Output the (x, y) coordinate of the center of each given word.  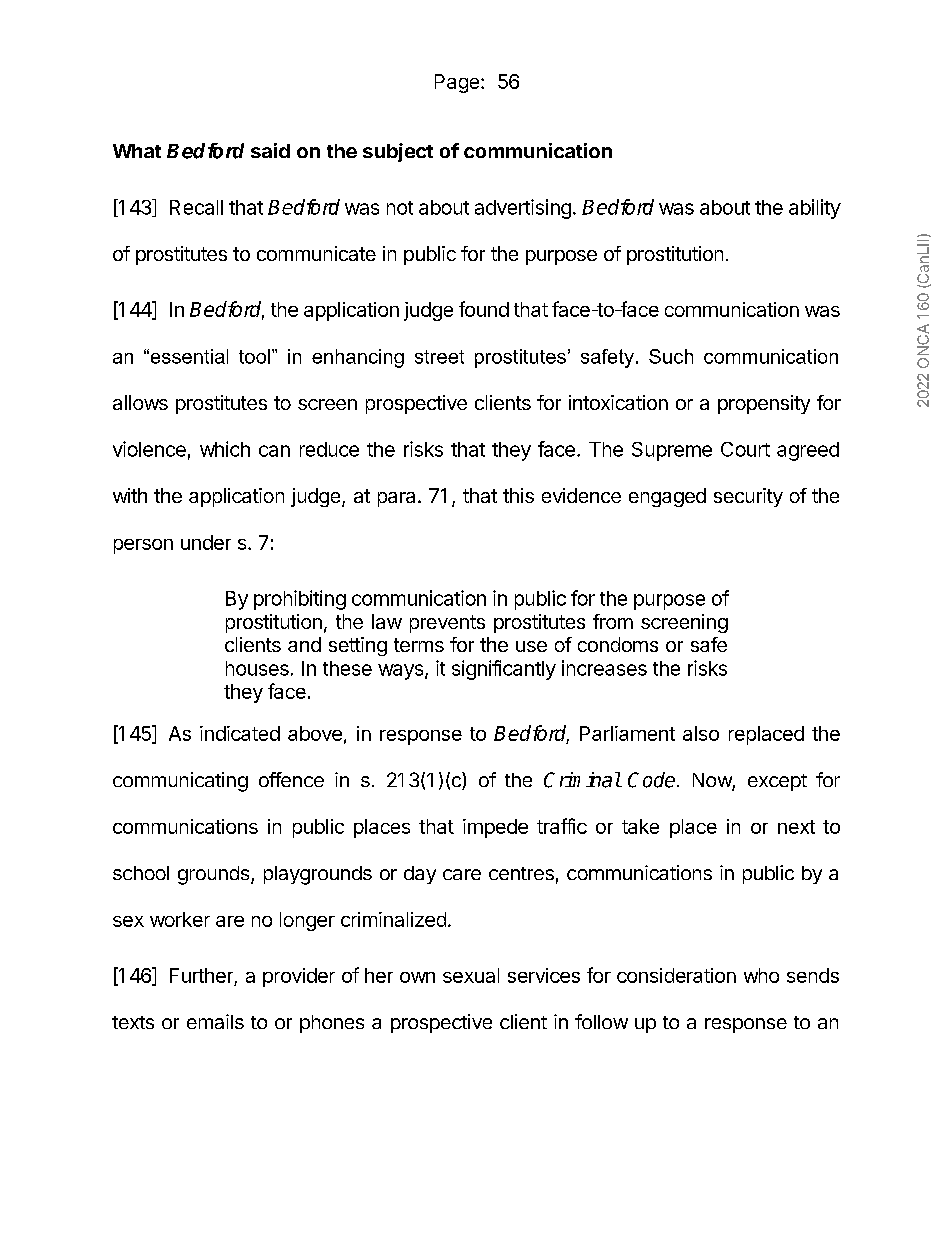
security (748, 497)
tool (254, 356)
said (270, 150)
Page (457, 83)
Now (713, 781)
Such (671, 356)
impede (495, 828)
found (484, 309)
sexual (471, 975)
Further (201, 975)
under (206, 542)
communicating (180, 782)
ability (815, 209)
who (761, 975)
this (518, 495)
